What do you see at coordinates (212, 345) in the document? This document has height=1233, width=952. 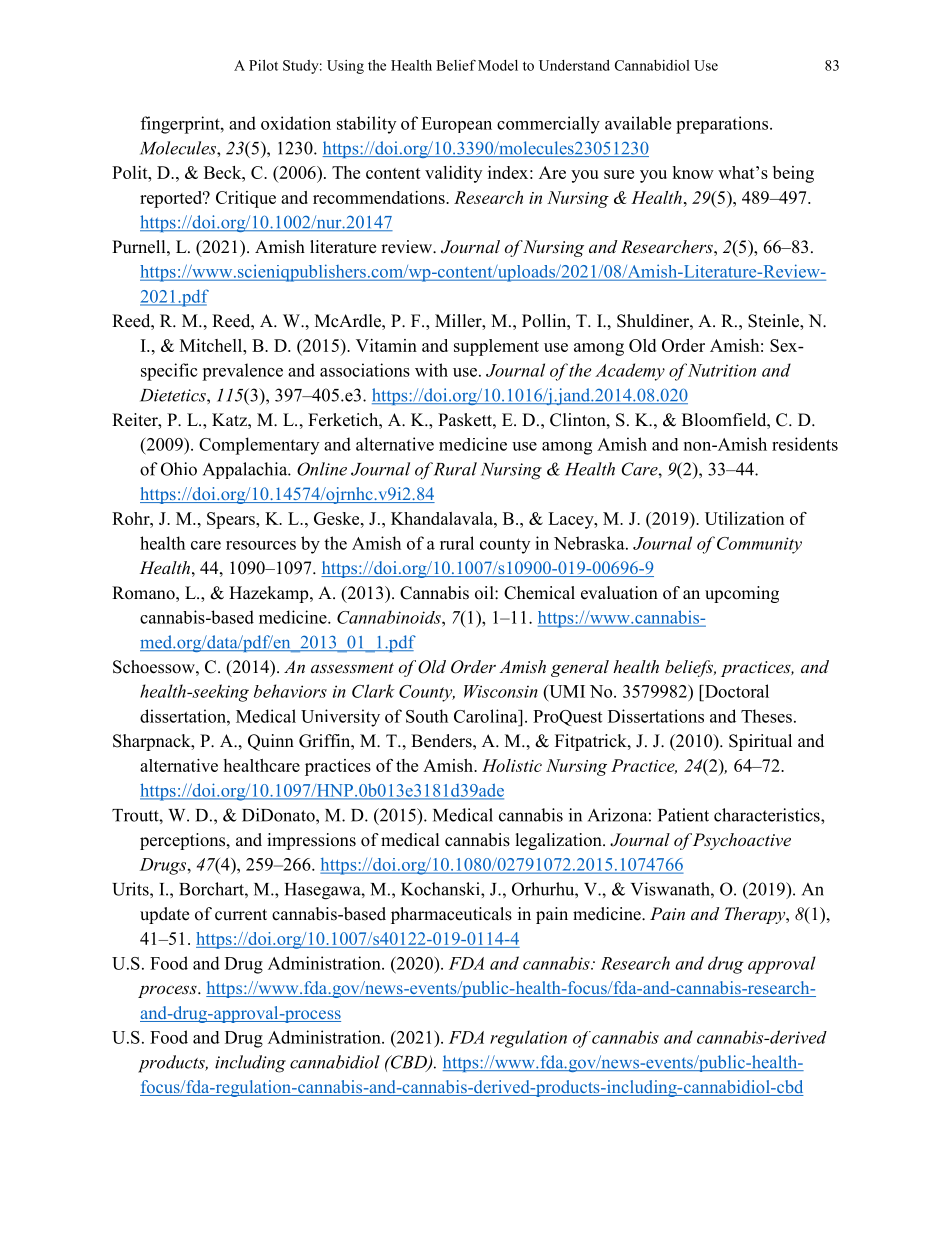 I see `Mitchell` at bounding box center [212, 345].
